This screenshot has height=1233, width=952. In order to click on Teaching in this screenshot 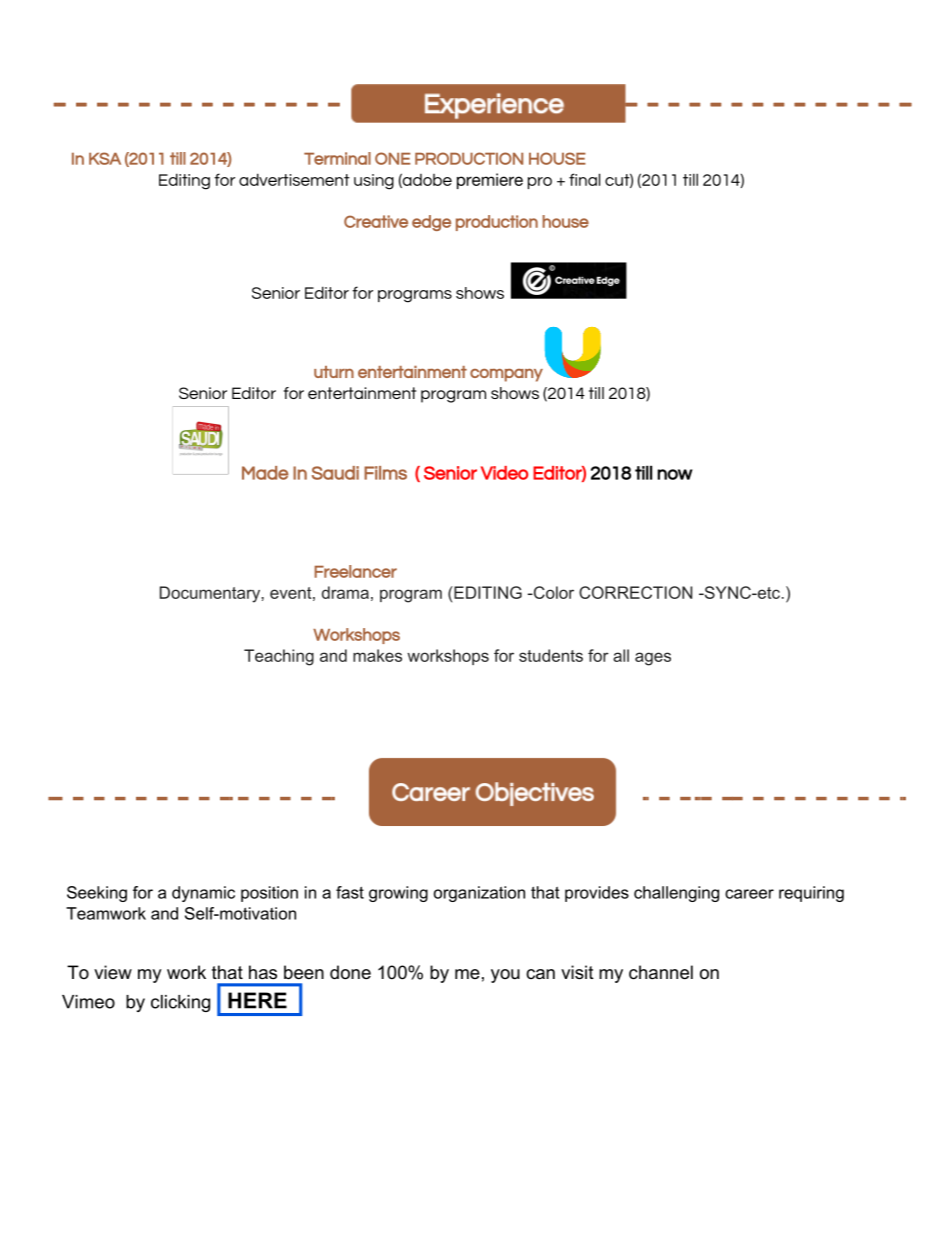, I will do `click(279, 657)`.
